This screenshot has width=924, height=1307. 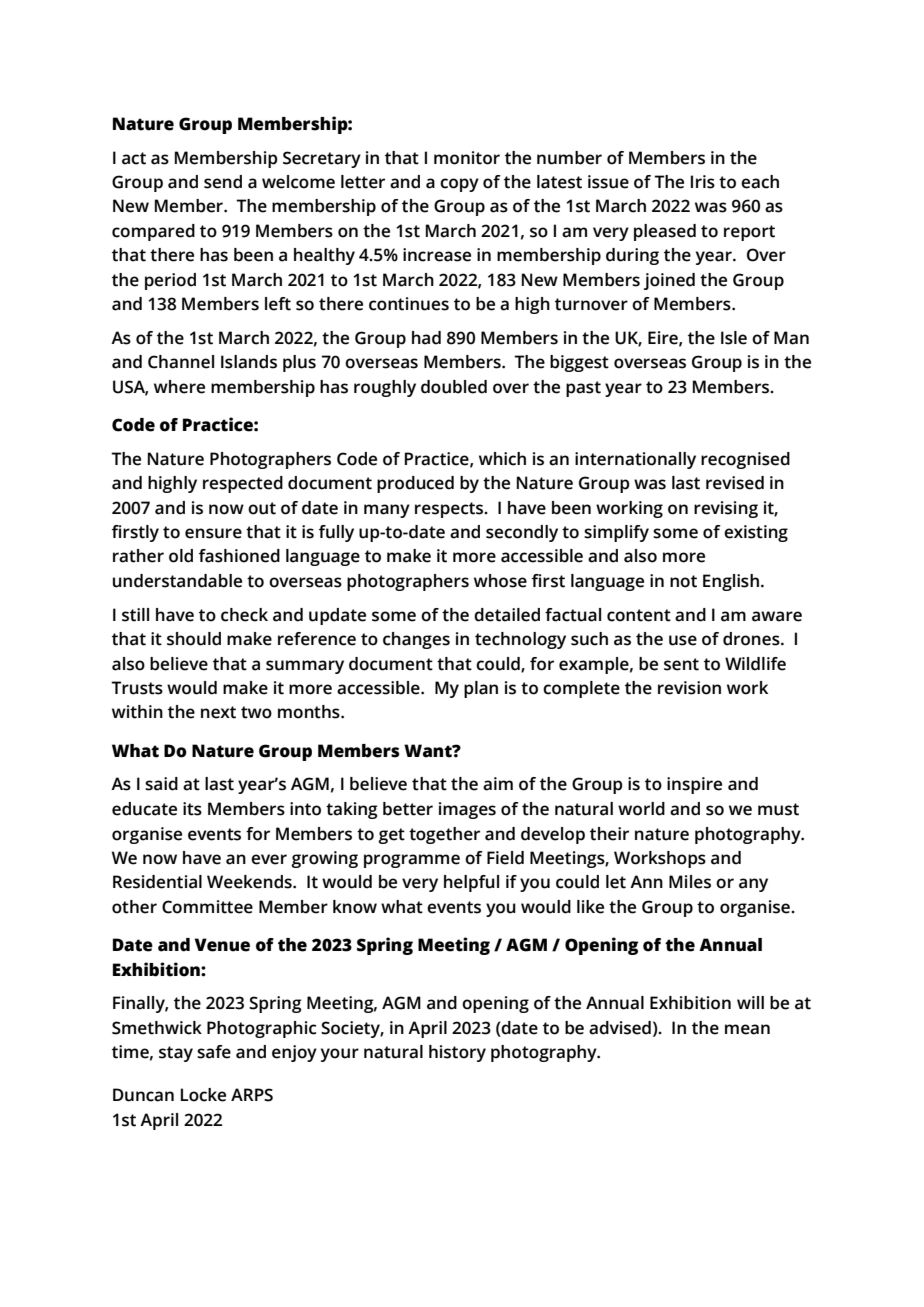 I want to click on Iris, so click(x=703, y=182).
